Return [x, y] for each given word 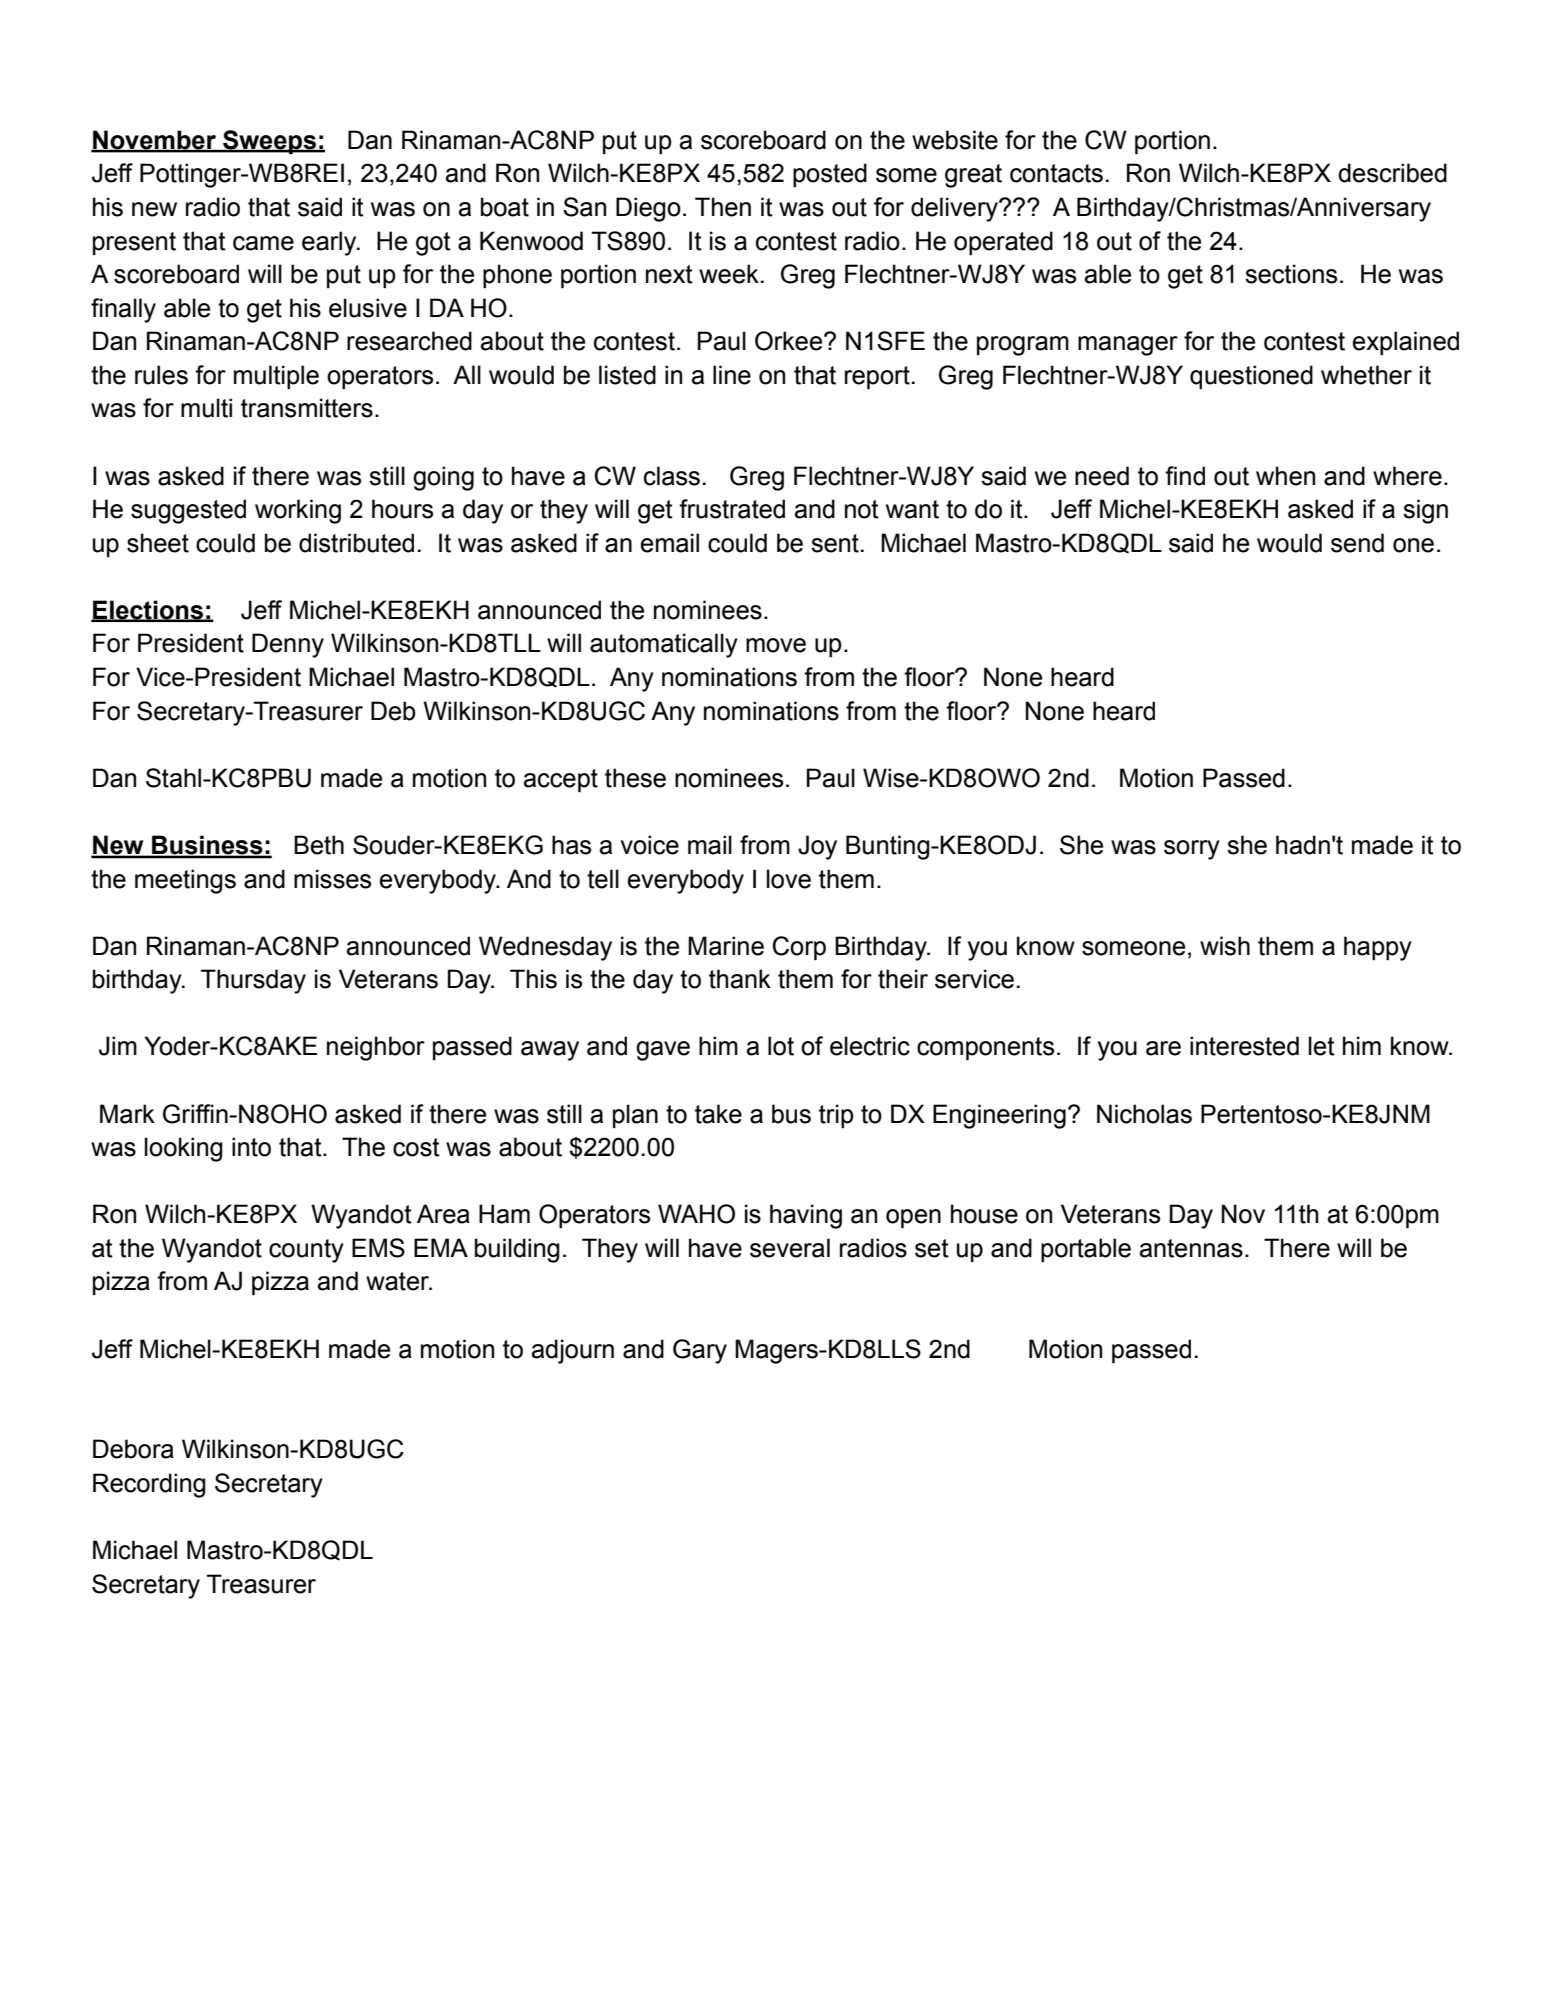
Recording [149, 1485]
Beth [319, 845]
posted [830, 175]
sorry [1192, 850]
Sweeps [269, 142]
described [1392, 173]
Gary [700, 1351]
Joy [817, 847]
